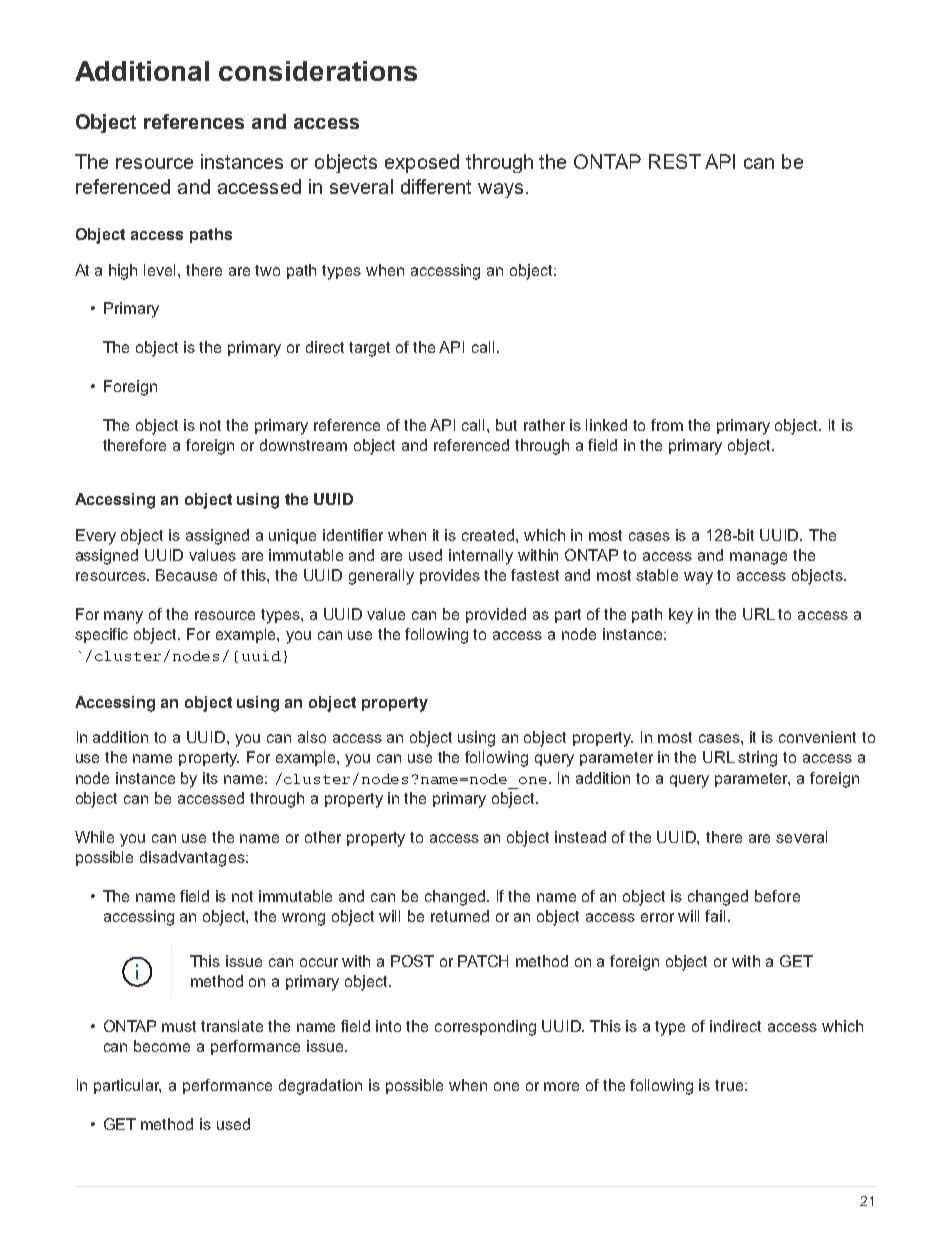  Describe the element at coordinates (506, 425) in the screenshot. I see `but` at that location.
